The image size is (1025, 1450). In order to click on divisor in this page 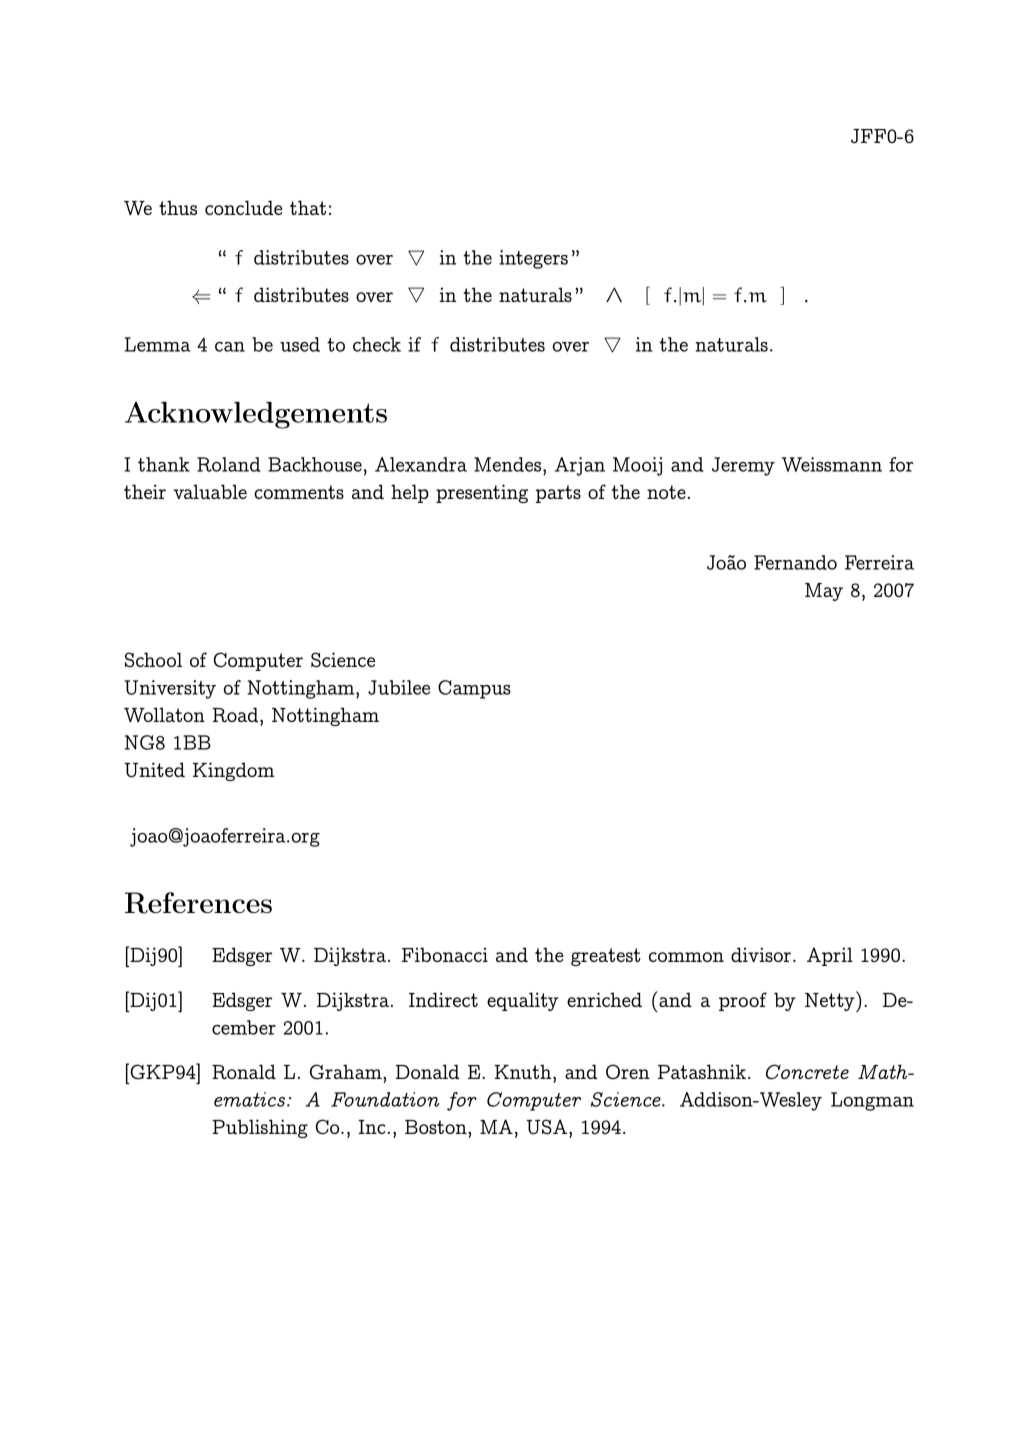, I will do `click(761, 954)`.
